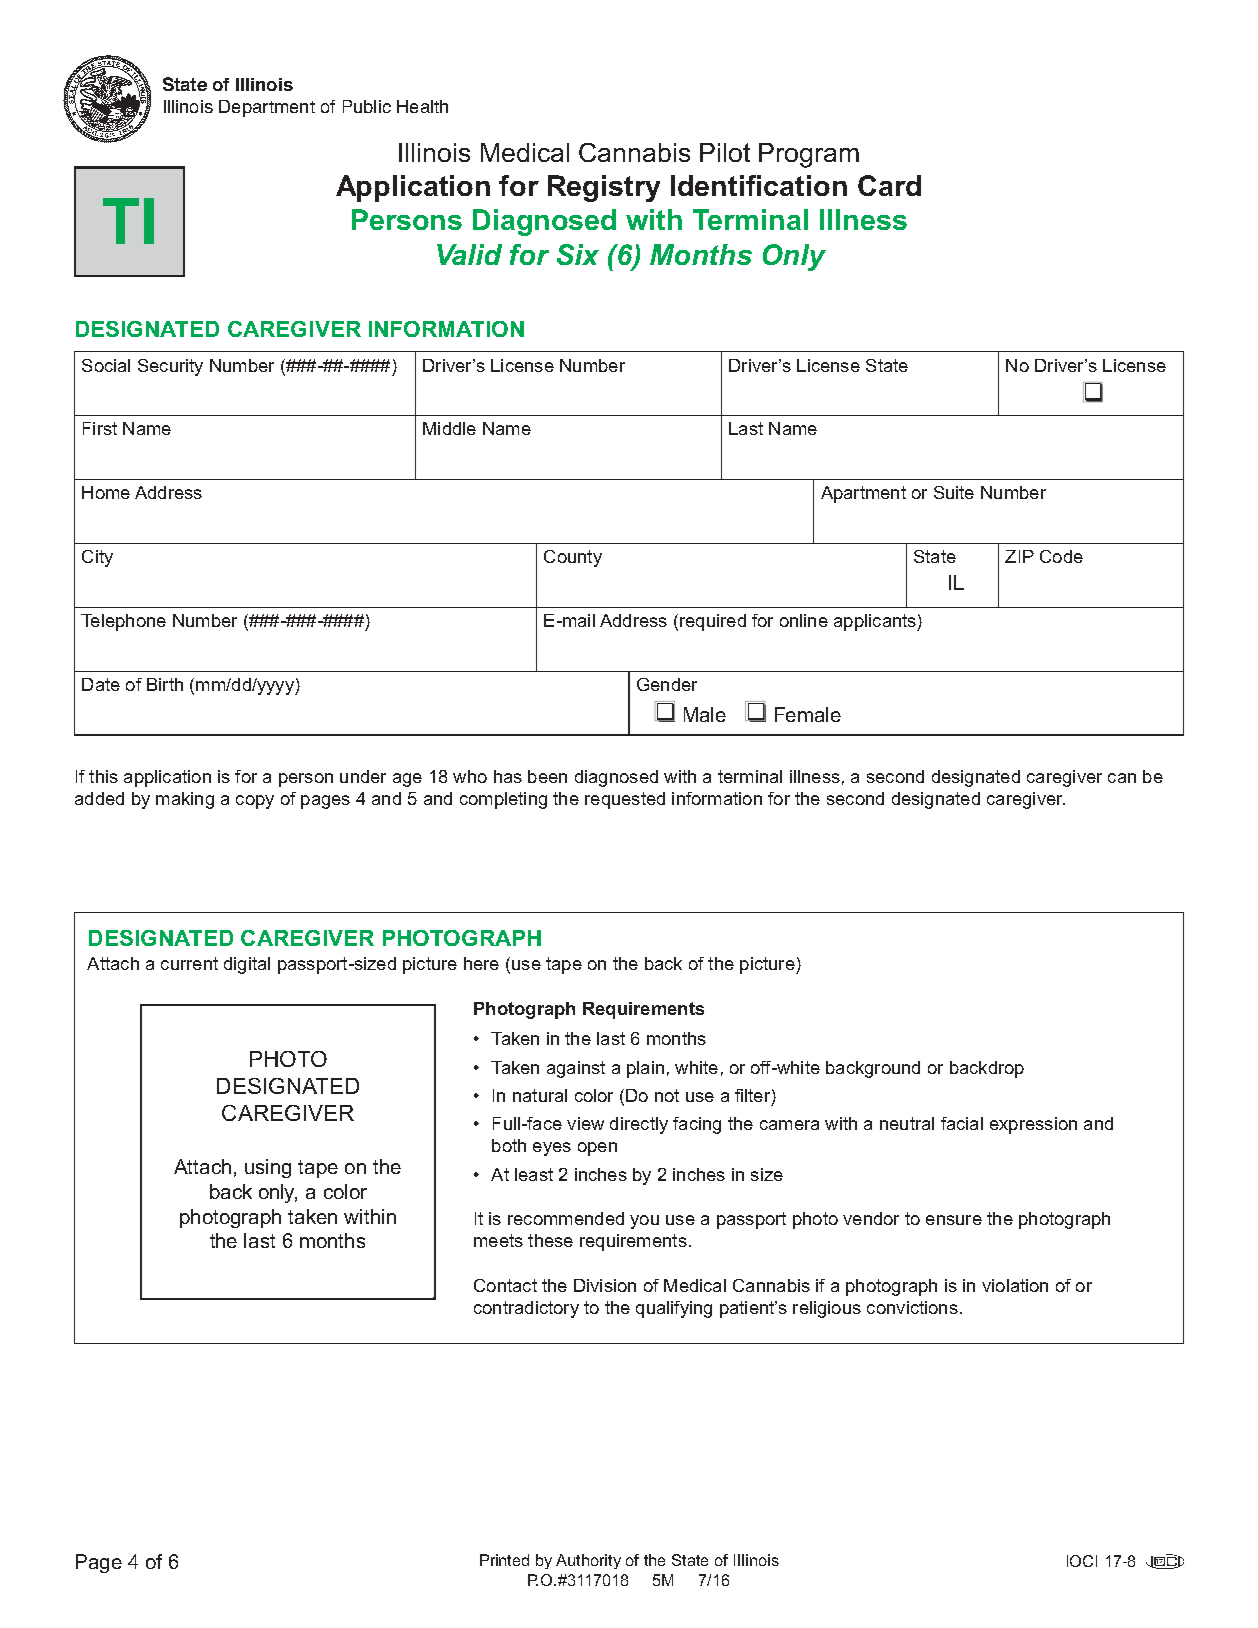 The image size is (1258, 1628). I want to click on Authority, so click(588, 1561).
